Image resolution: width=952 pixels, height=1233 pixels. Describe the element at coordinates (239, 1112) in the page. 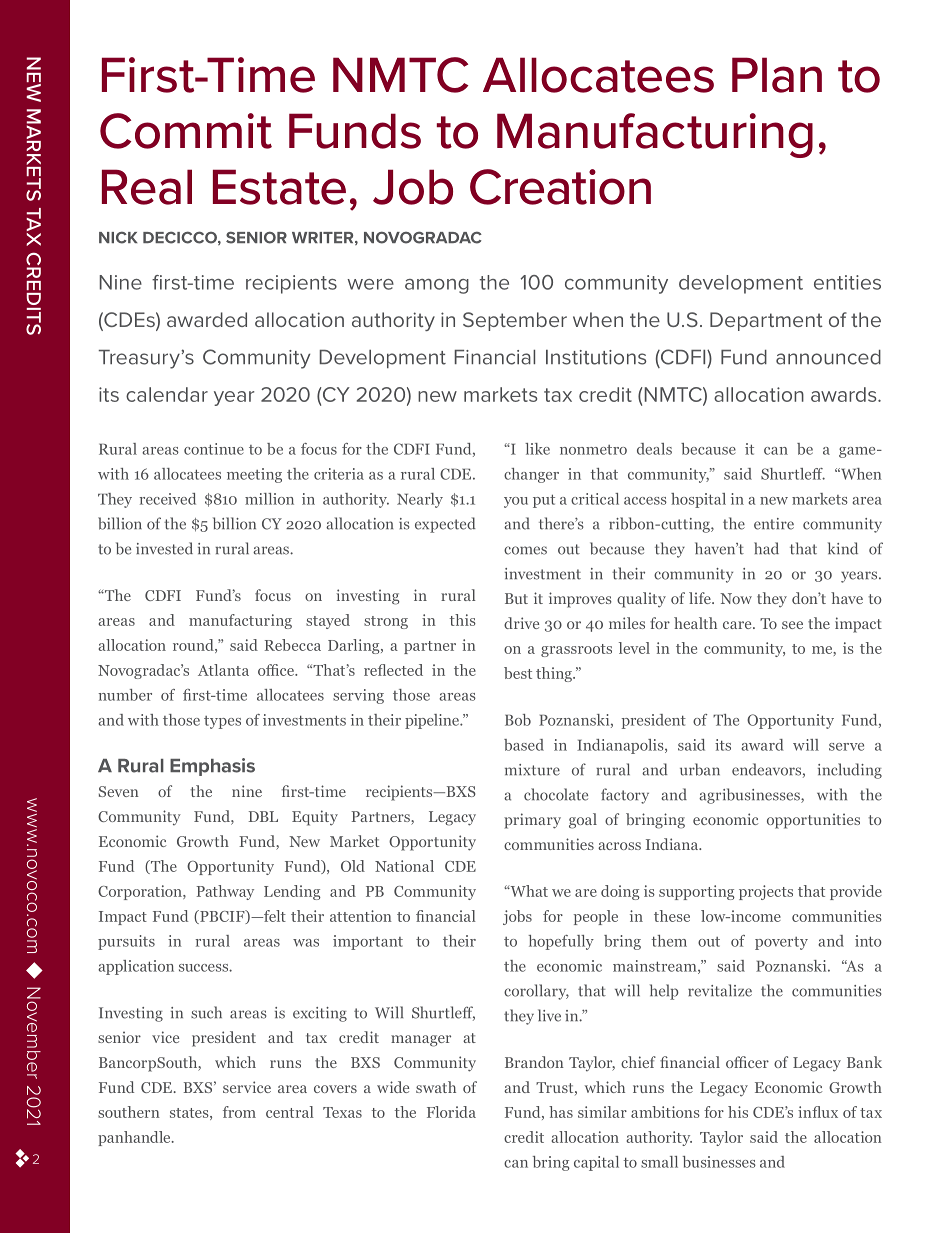

I see `from` at that location.
